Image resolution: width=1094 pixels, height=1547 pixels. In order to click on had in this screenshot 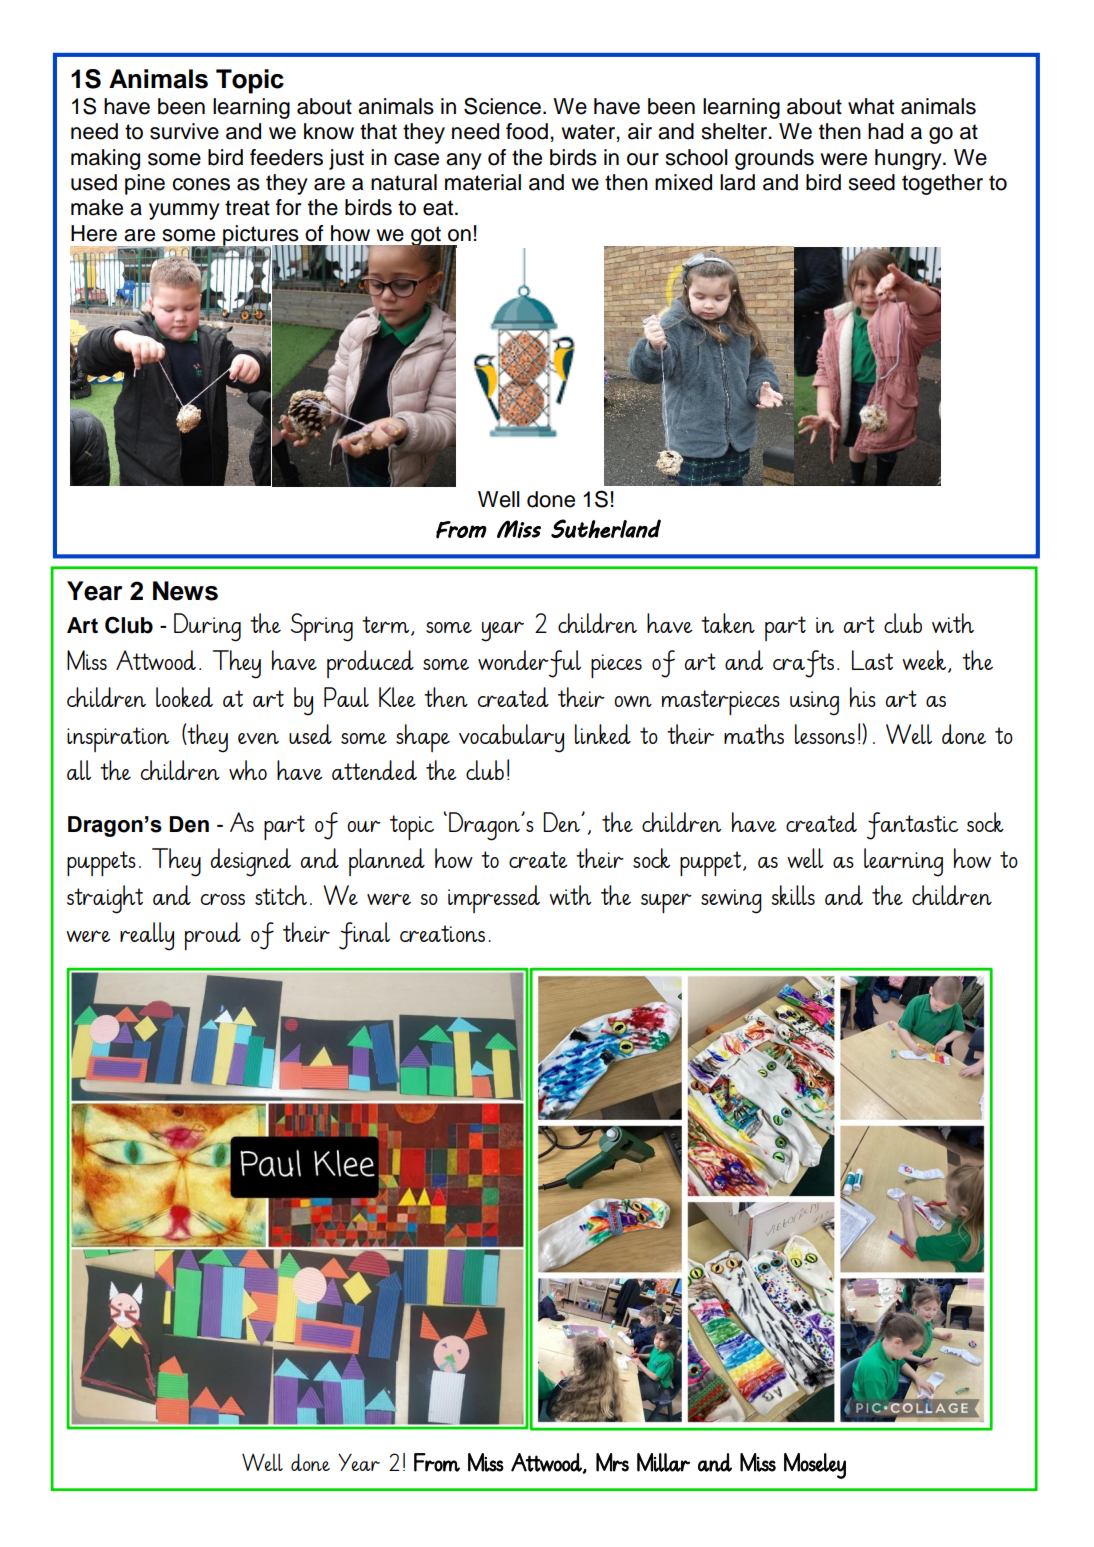, I will do `click(885, 131)`.
